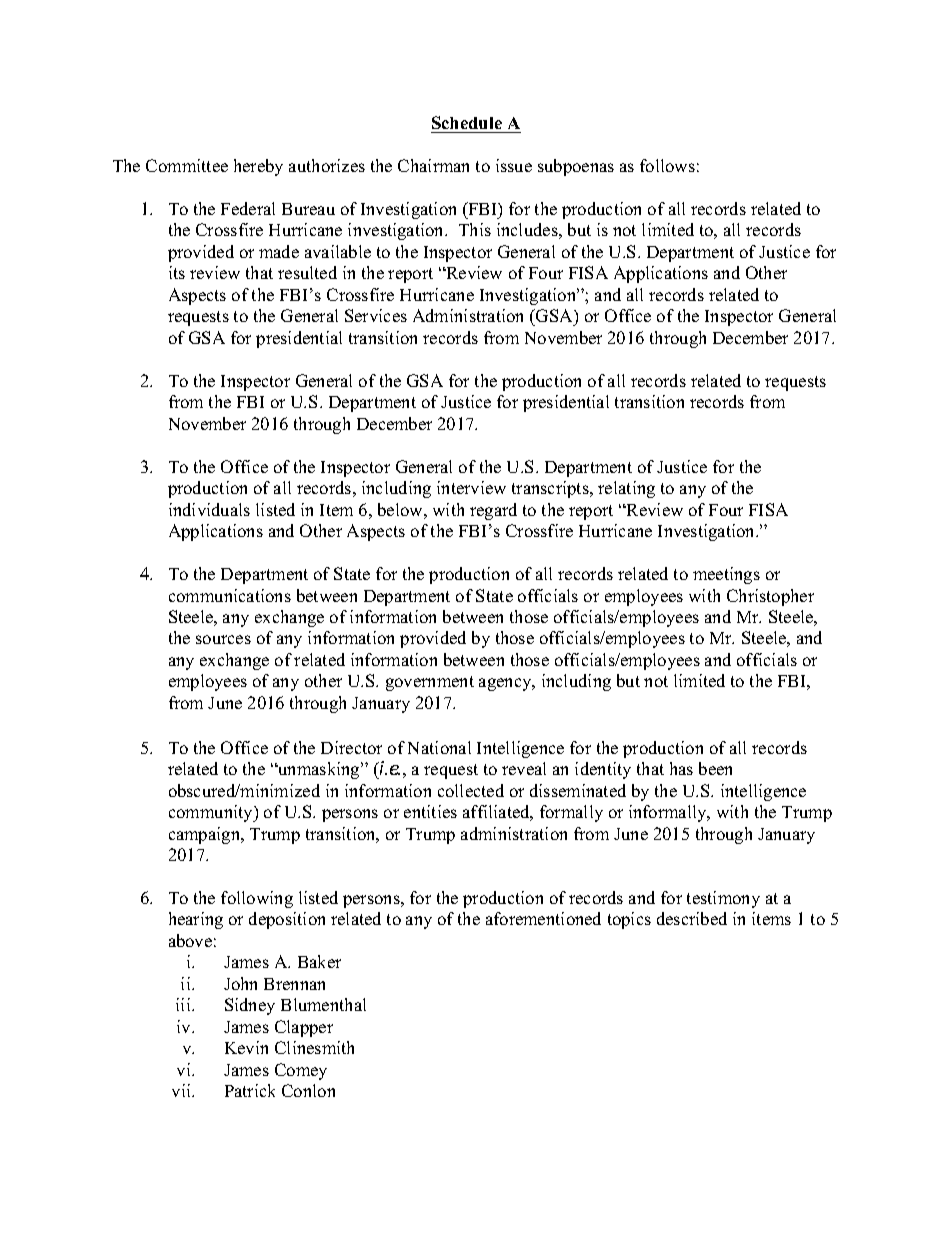  What do you see at coordinates (626, 489) in the screenshot?
I see `relating` at bounding box center [626, 489].
